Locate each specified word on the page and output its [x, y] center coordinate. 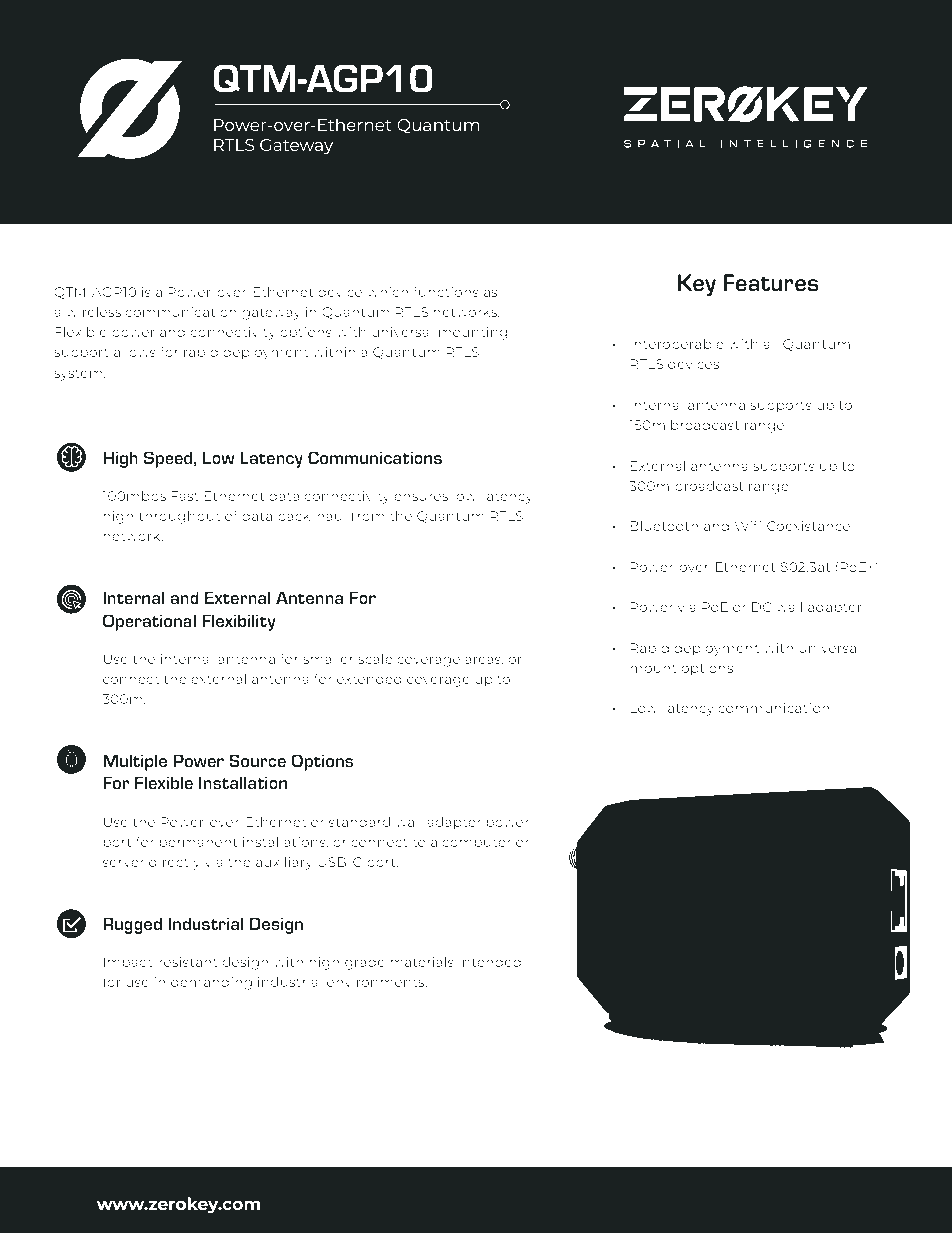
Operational [149, 622]
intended [490, 962]
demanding [211, 983]
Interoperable [677, 345]
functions [446, 291]
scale [375, 658]
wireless [93, 311]
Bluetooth [664, 526]
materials [422, 961]
